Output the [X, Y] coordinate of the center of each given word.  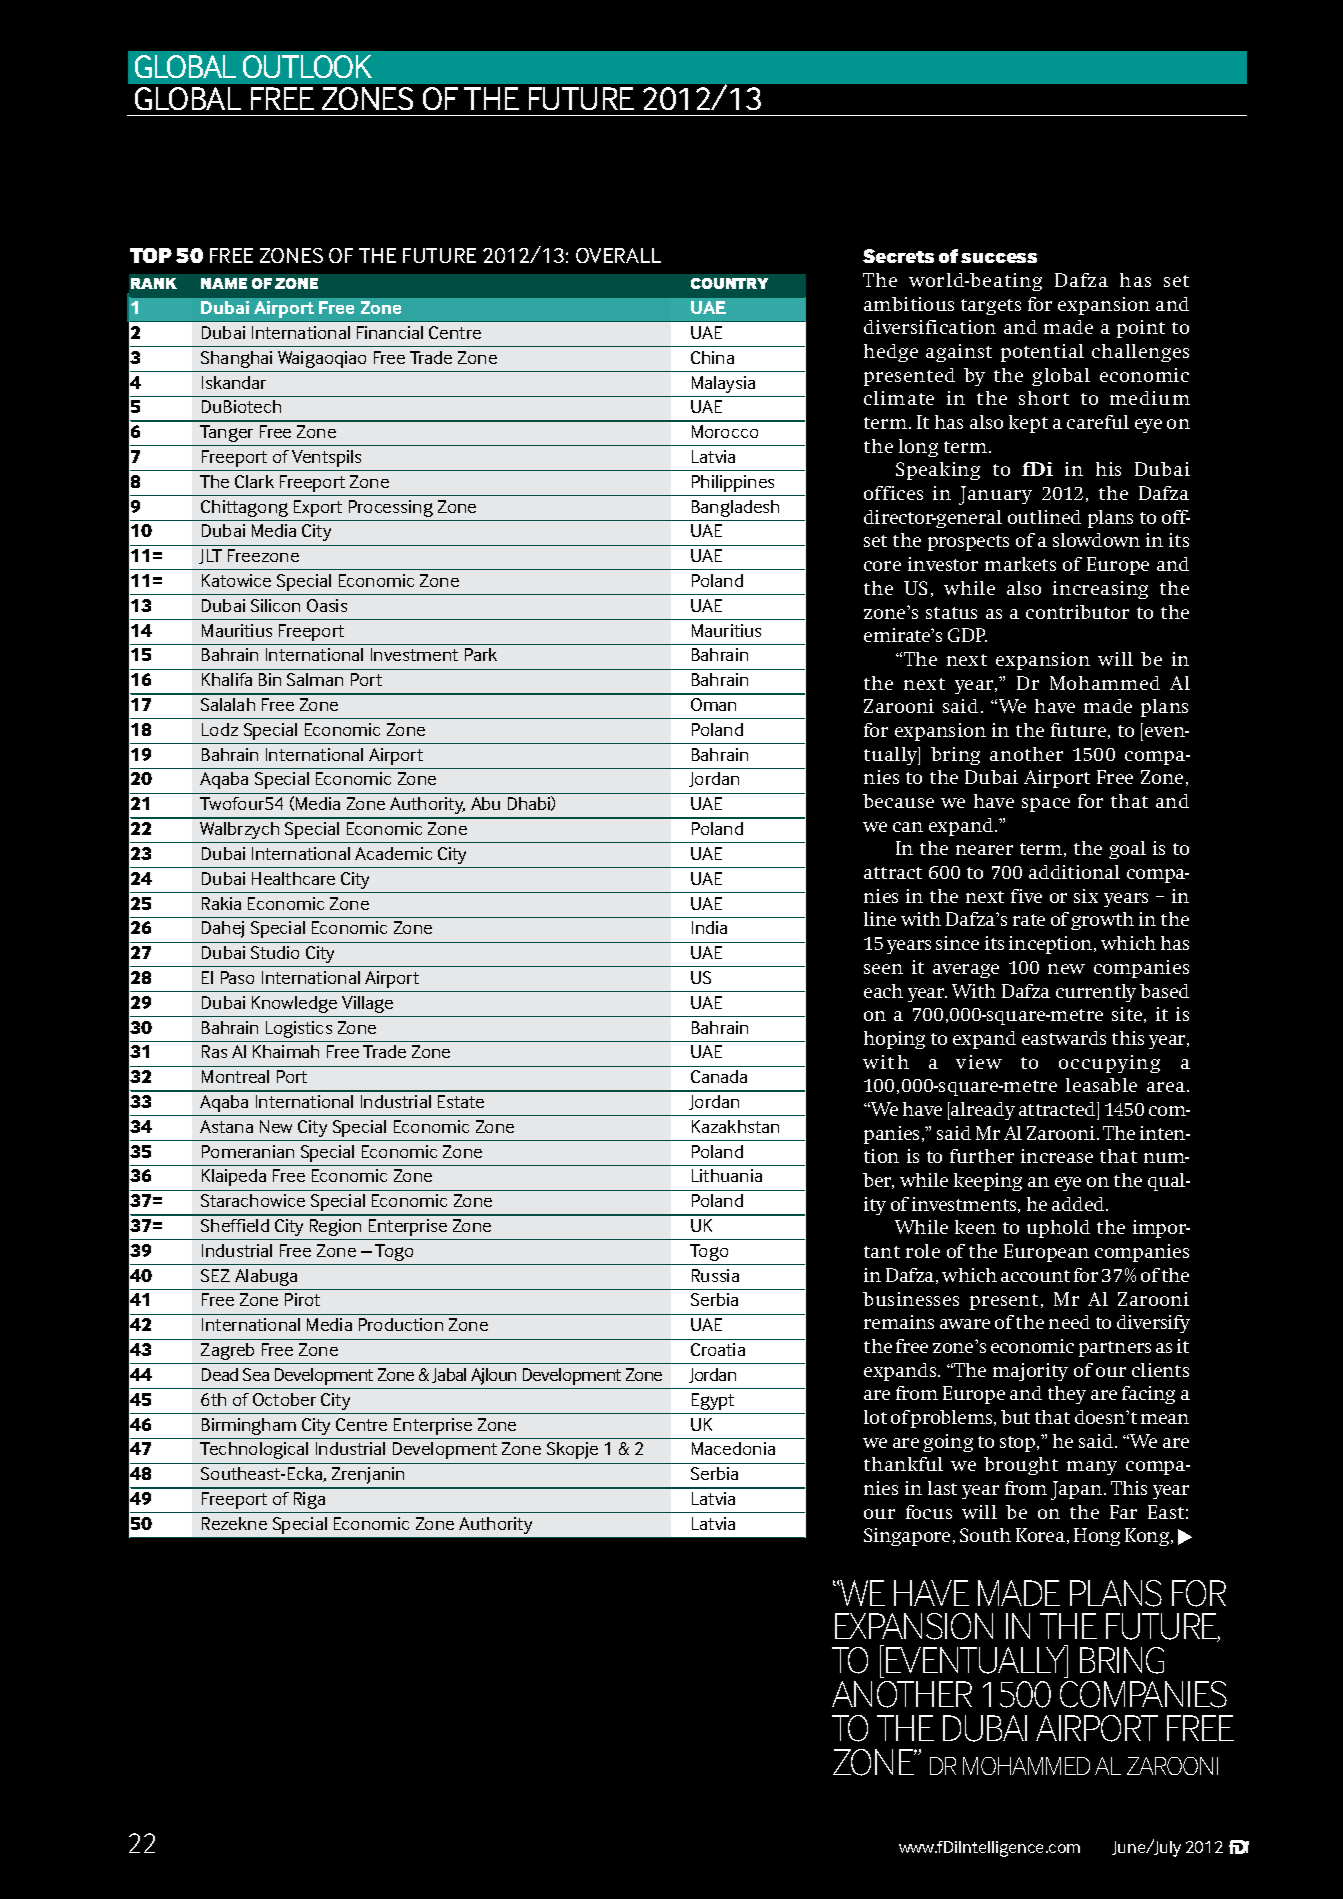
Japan [1078, 1490]
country [729, 283]
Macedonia [733, 1448]
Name [224, 283]
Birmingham [249, 1426]
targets [991, 307]
